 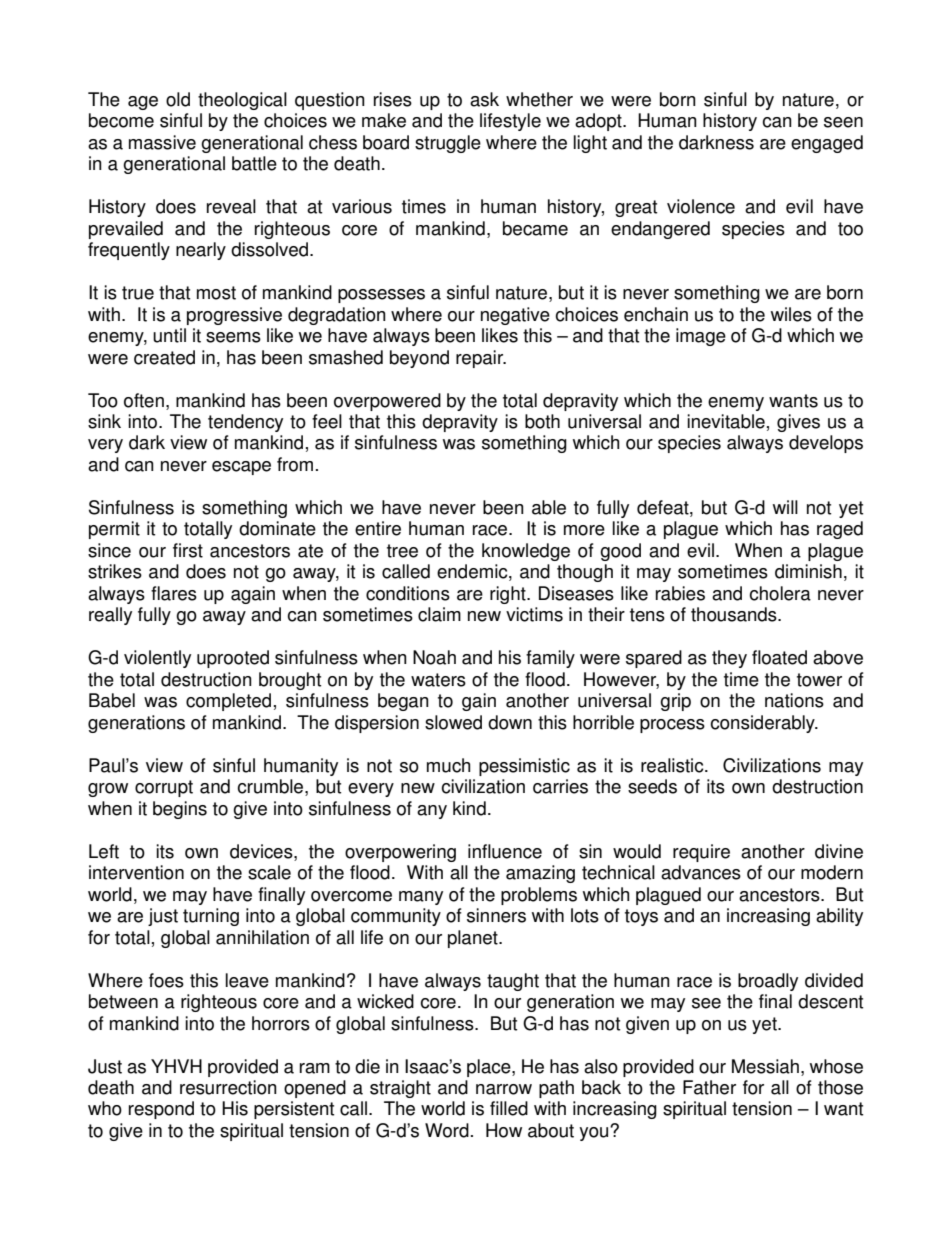 I want to click on escape, so click(x=241, y=468).
